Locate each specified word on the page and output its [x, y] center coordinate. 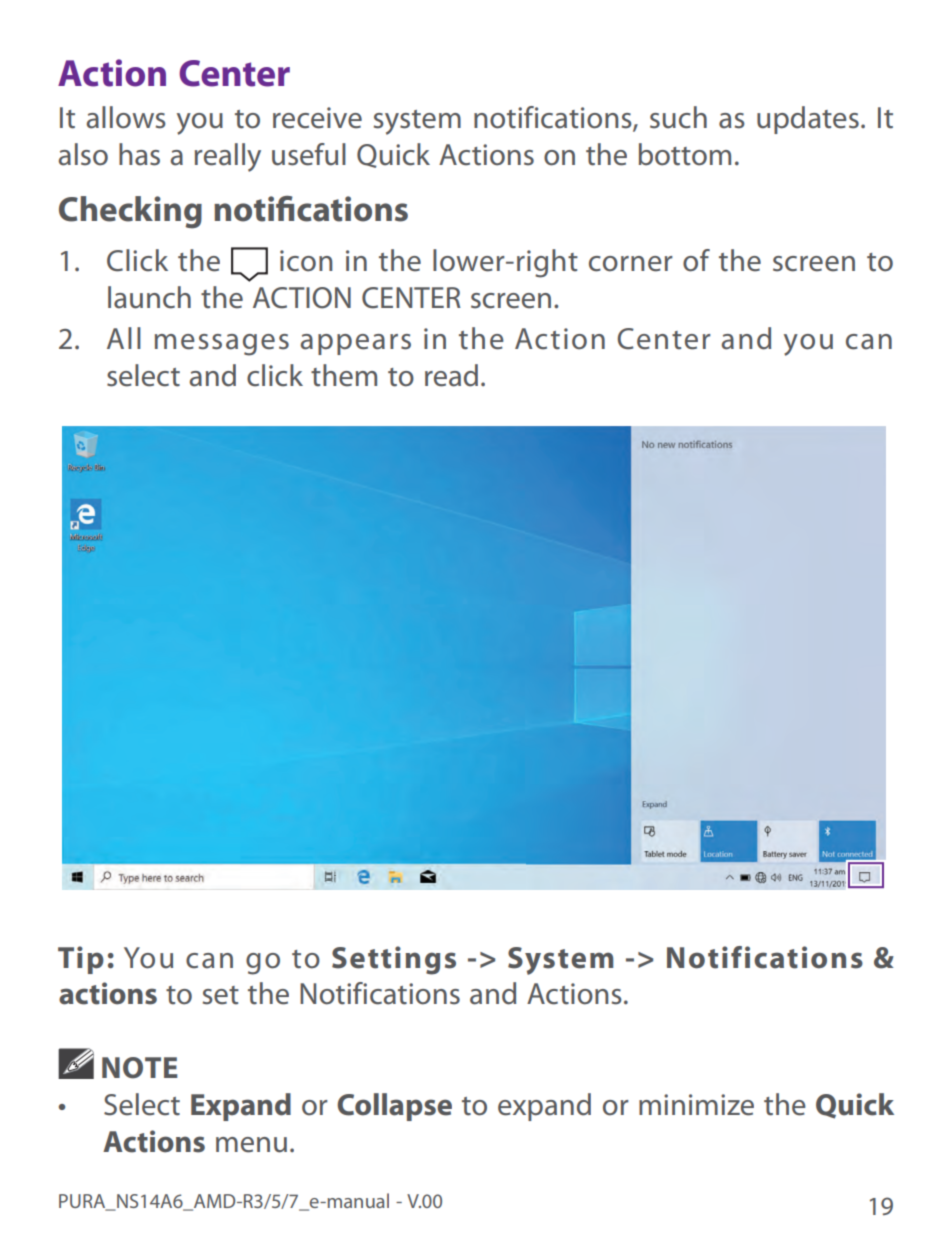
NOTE [140, 1068]
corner [631, 264]
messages [222, 345]
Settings [394, 960]
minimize [696, 1105]
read [451, 375]
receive [317, 118]
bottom [685, 154]
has [139, 154]
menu [251, 1145]
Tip [81, 960]
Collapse [394, 1107]
